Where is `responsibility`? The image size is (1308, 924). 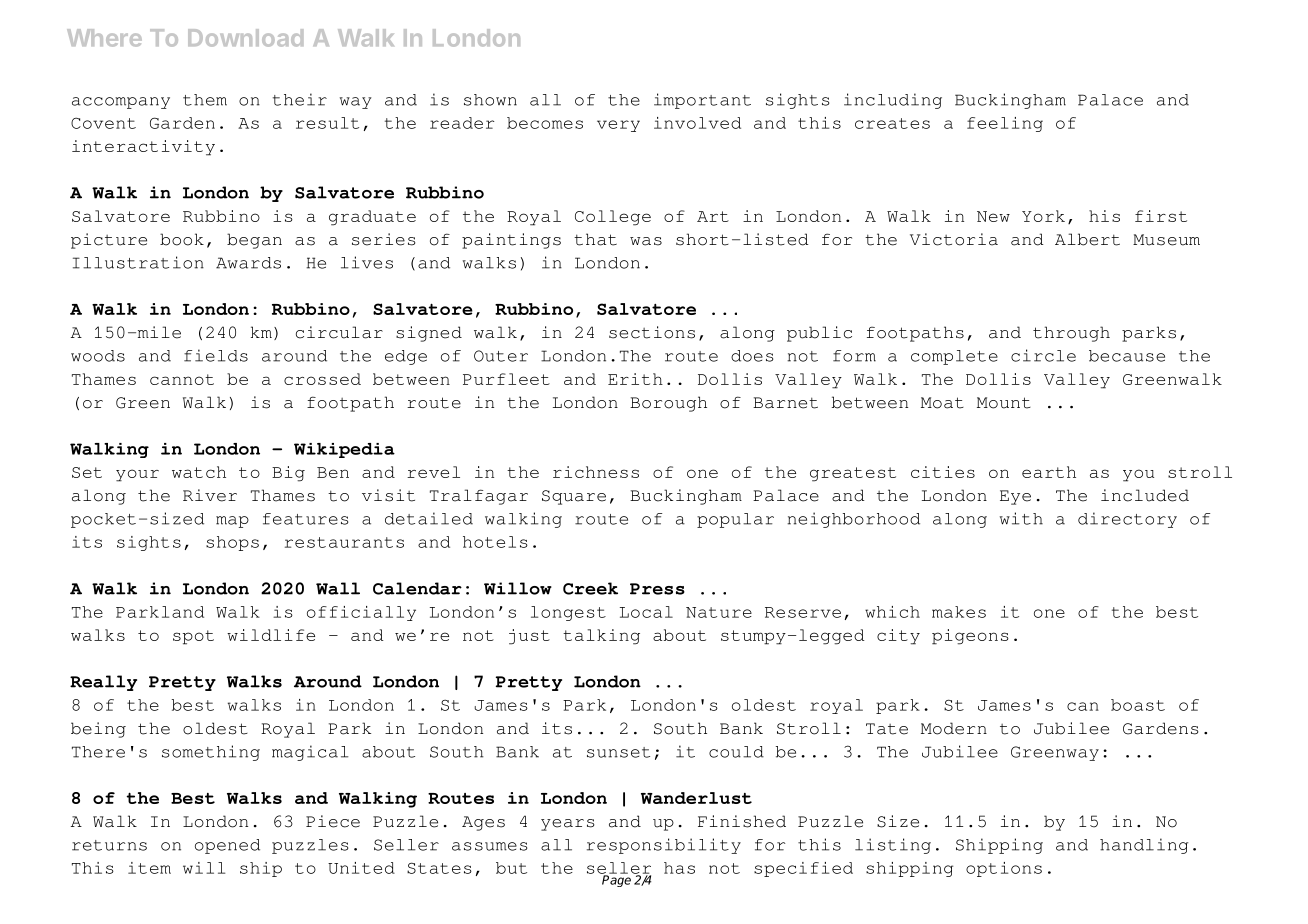
responsibility is located at coordinates (664, 846).
